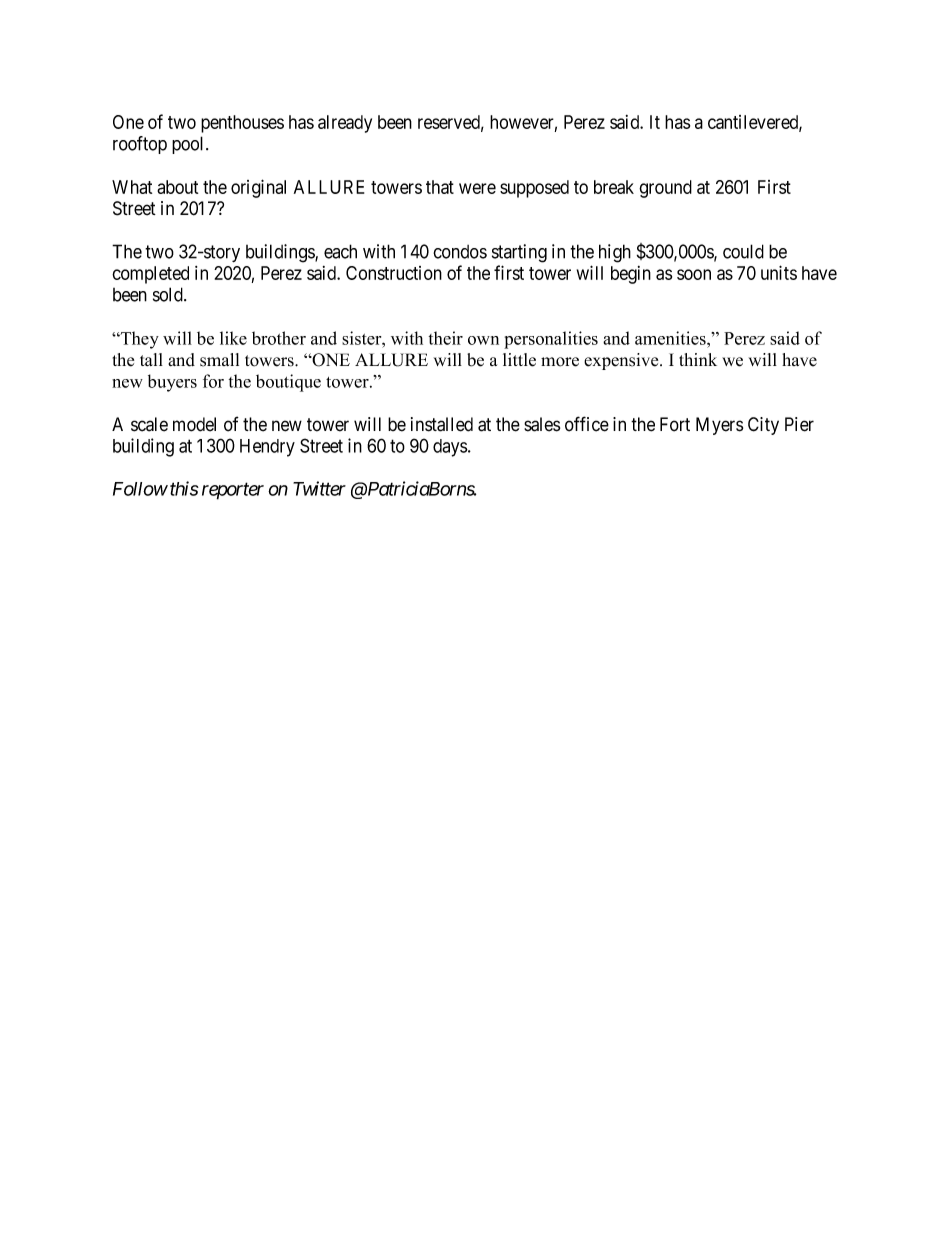 This screenshot has height=1233, width=952. Describe the element at coordinates (460, 252) in the screenshot. I see `condos` at that location.
